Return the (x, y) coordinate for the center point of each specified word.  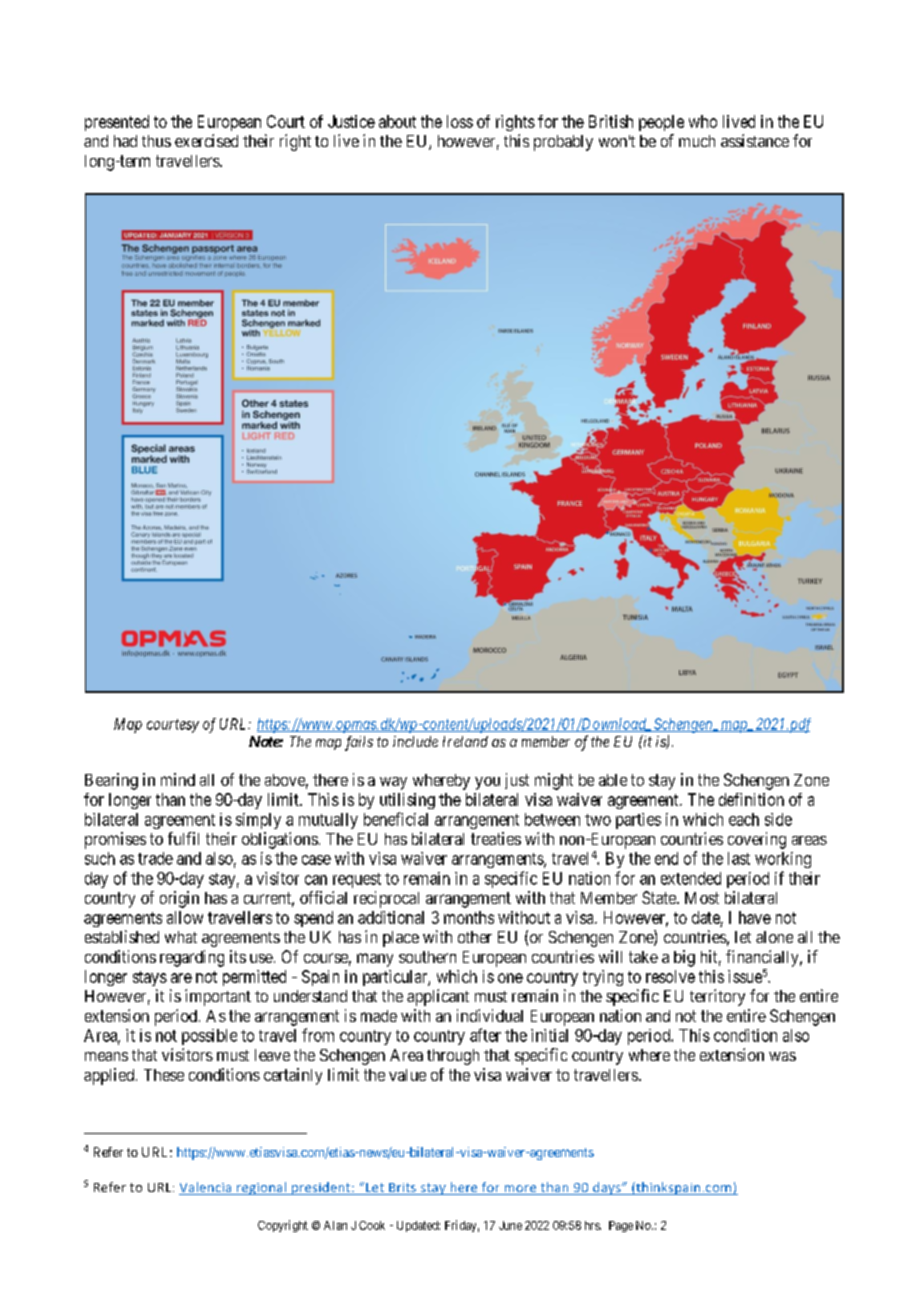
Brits (402, 1189)
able (613, 780)
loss (460, 121)
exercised (206, 140)
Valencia (206, 1188)
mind (178, 779)
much (697, 141)
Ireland (465, 741)
